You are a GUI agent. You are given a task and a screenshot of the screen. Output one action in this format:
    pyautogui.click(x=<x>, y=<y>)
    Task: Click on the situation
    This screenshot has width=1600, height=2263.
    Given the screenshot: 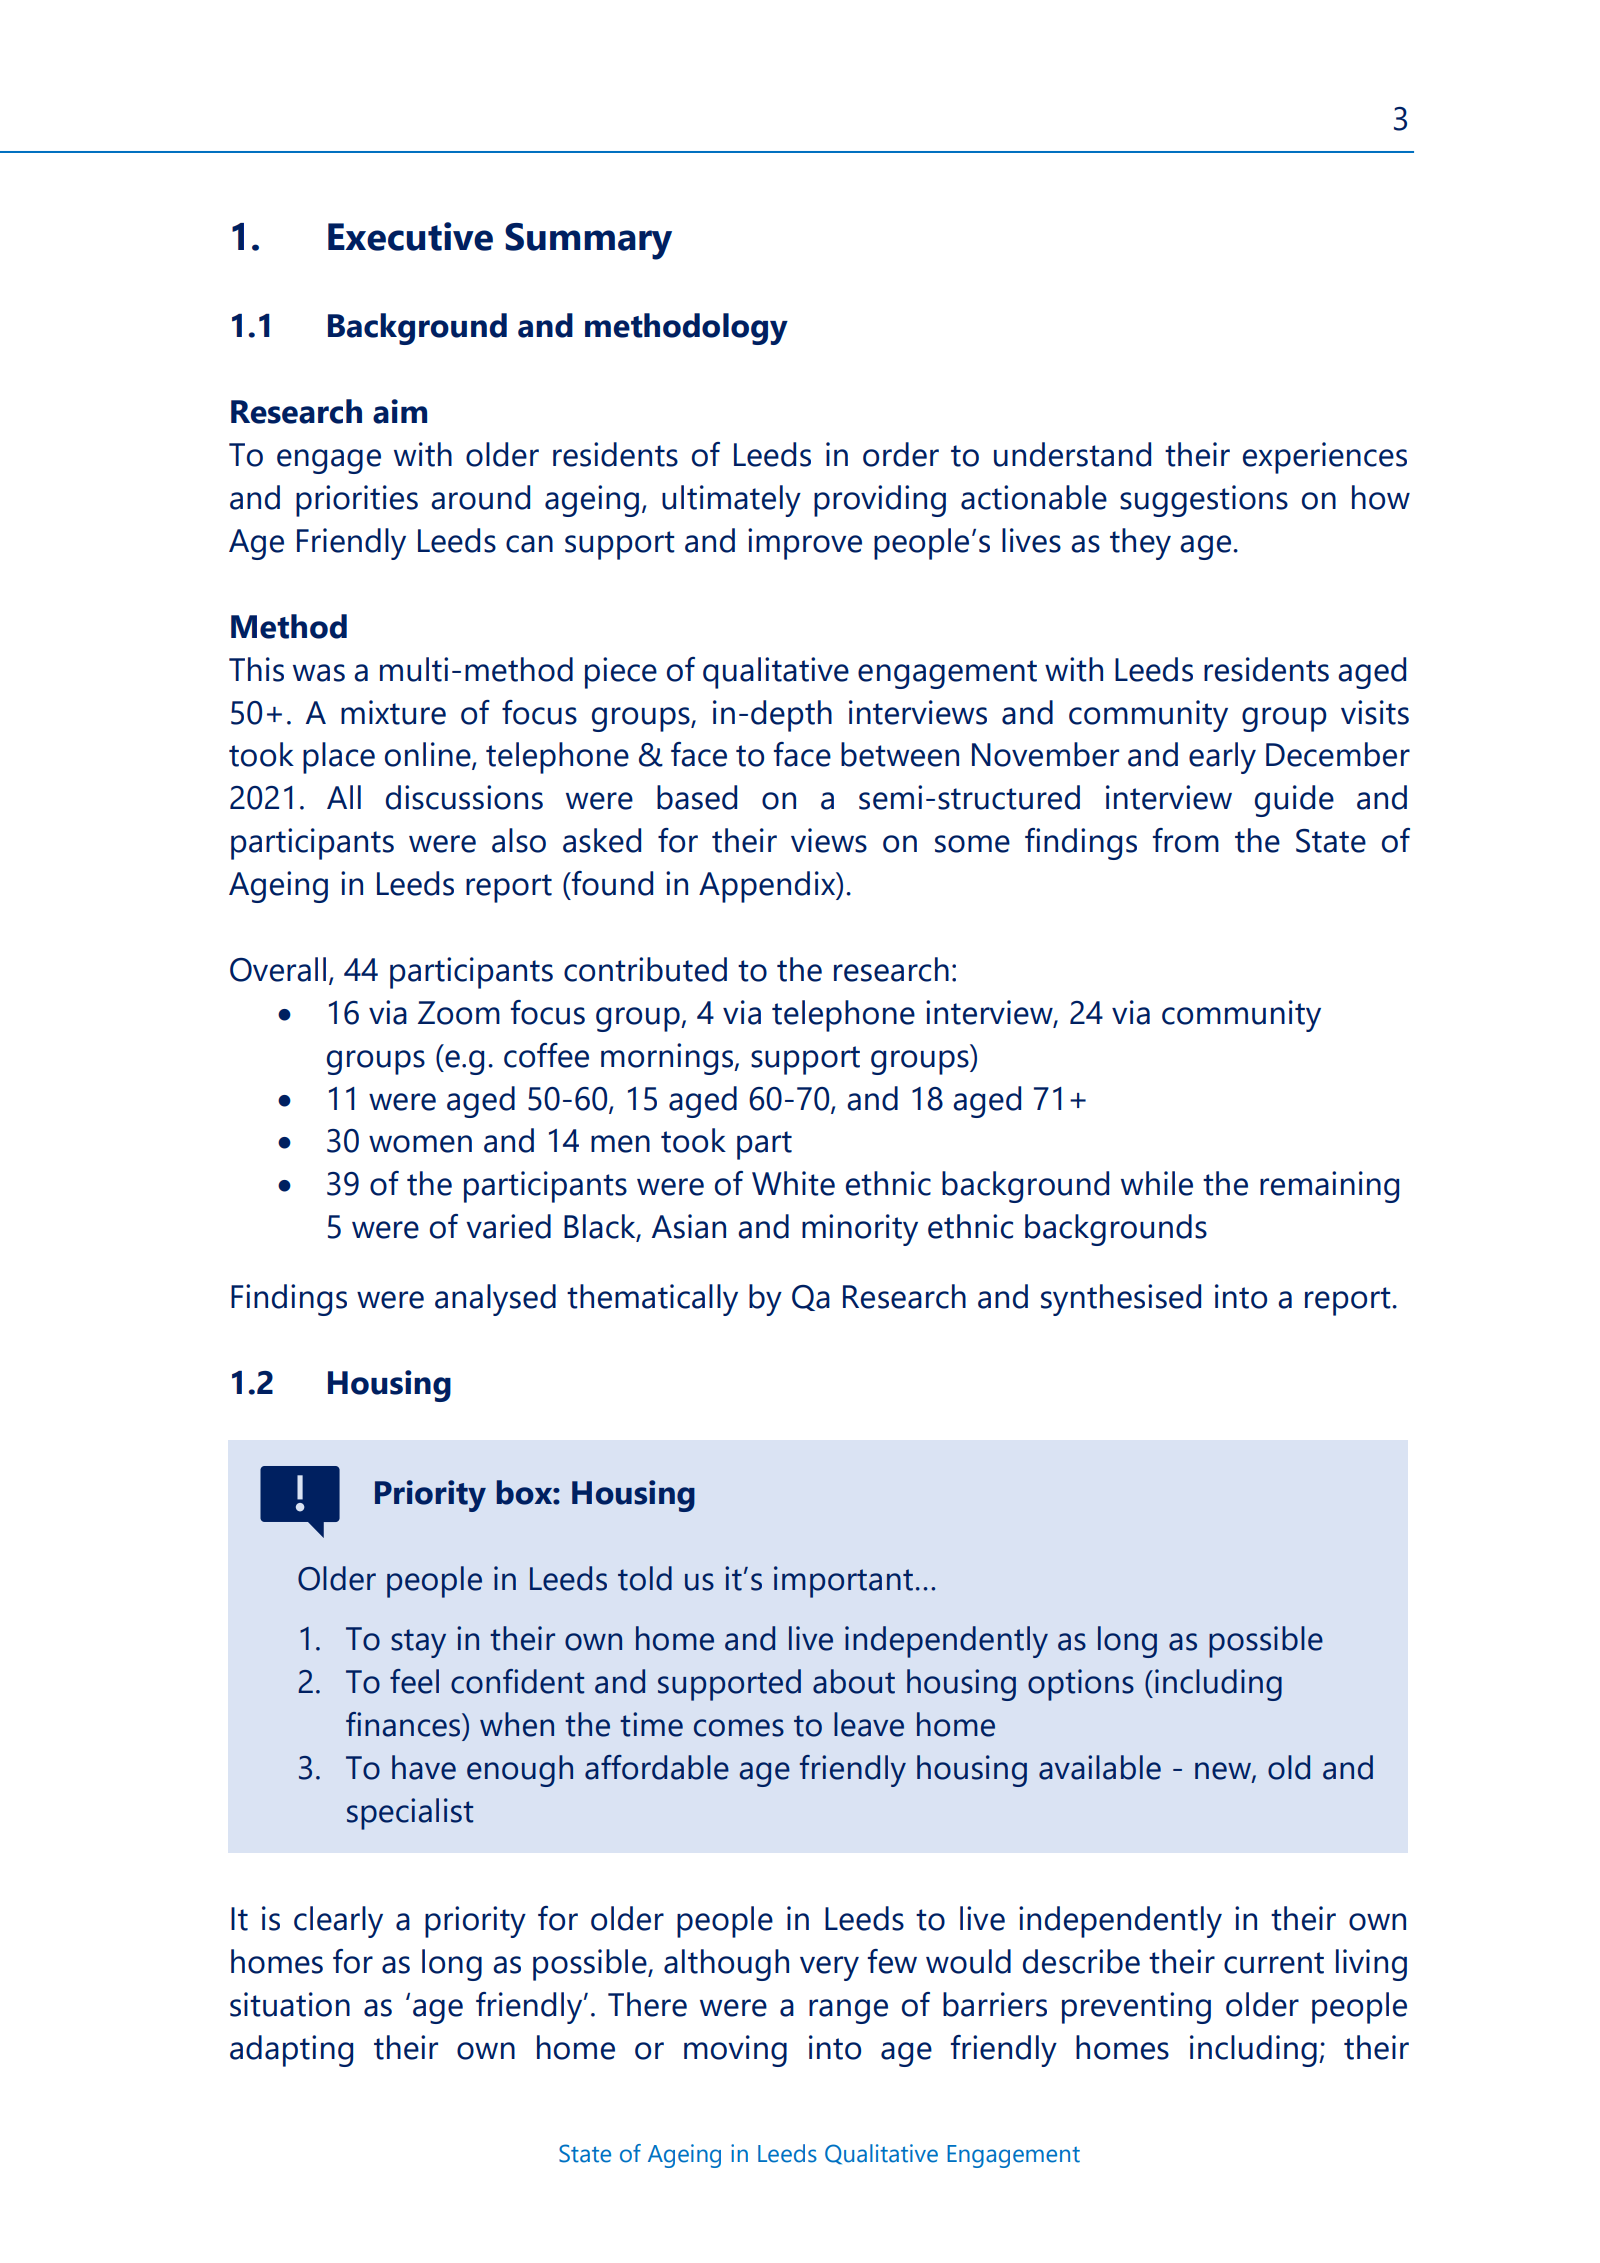 What is the action you would take?
    pyautogui.click(x=290, y=2004)
